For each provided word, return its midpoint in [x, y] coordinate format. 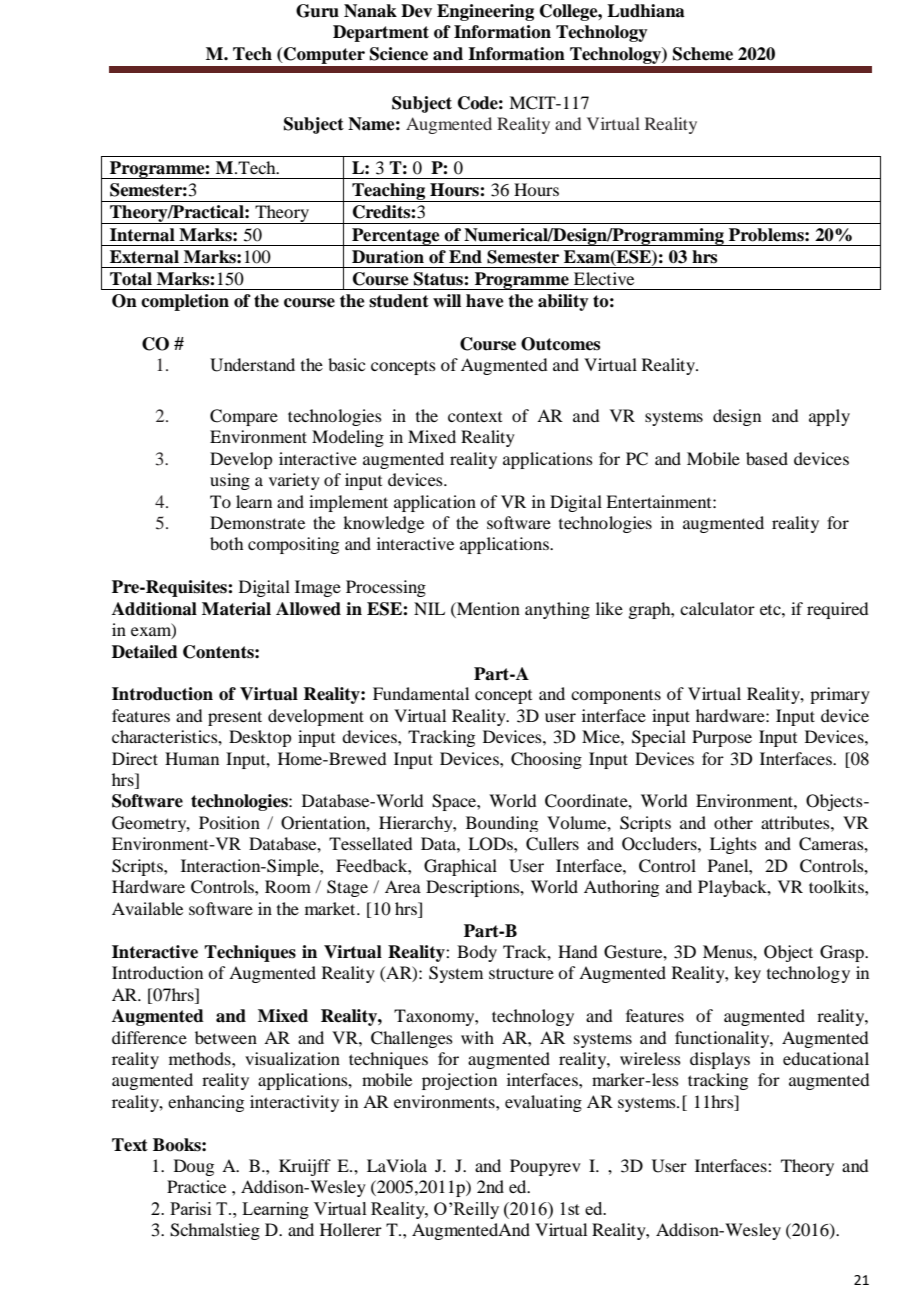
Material [236, 609]
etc [771, 610]
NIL [429, 608]
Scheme [703, 54]
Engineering [485, 12]
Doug [194, 1167]
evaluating [543, 1103]
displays [720, 1060]
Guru [317, 11]
